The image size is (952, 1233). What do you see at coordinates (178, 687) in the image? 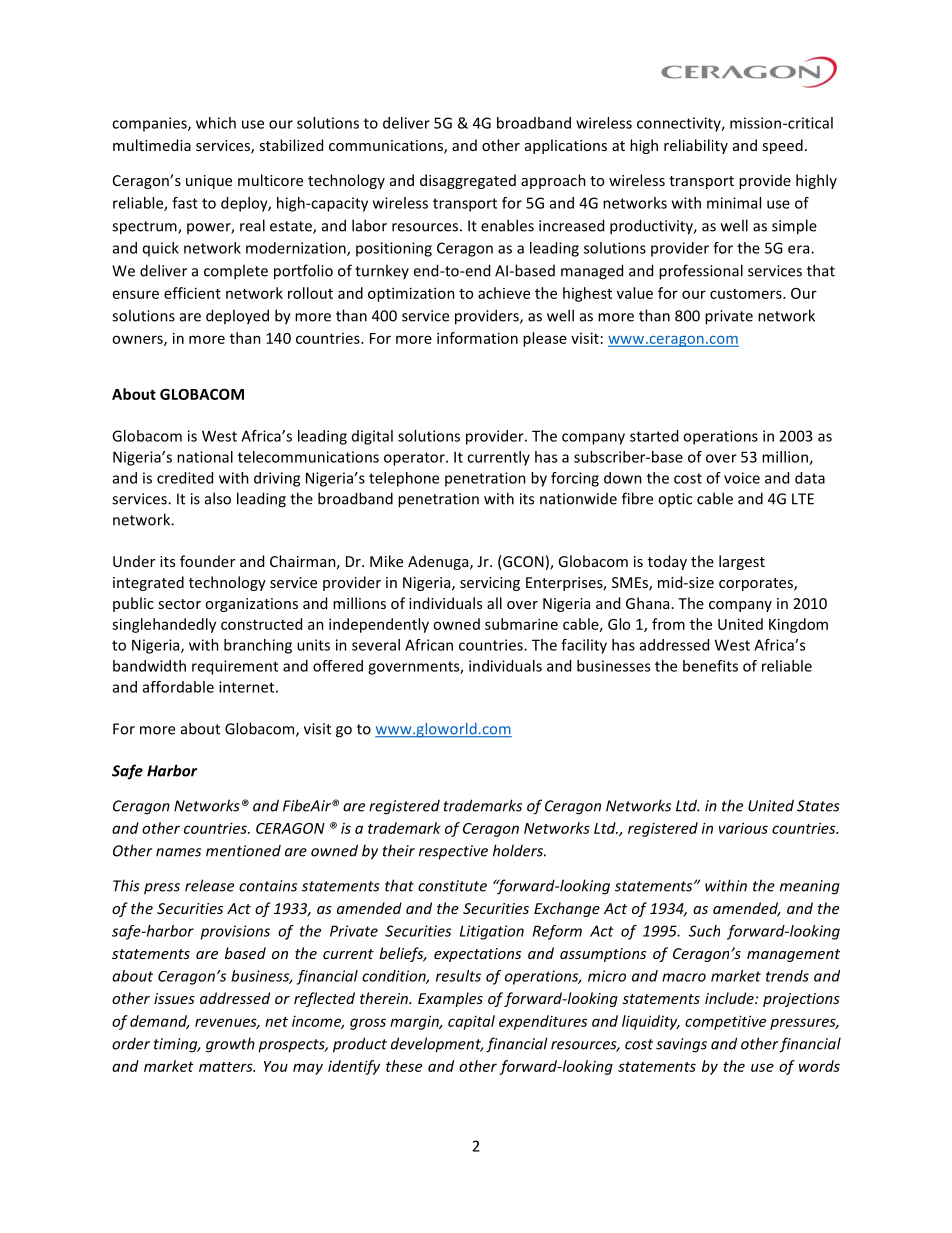
I see `affordable` at bounding box center [178, 687].
